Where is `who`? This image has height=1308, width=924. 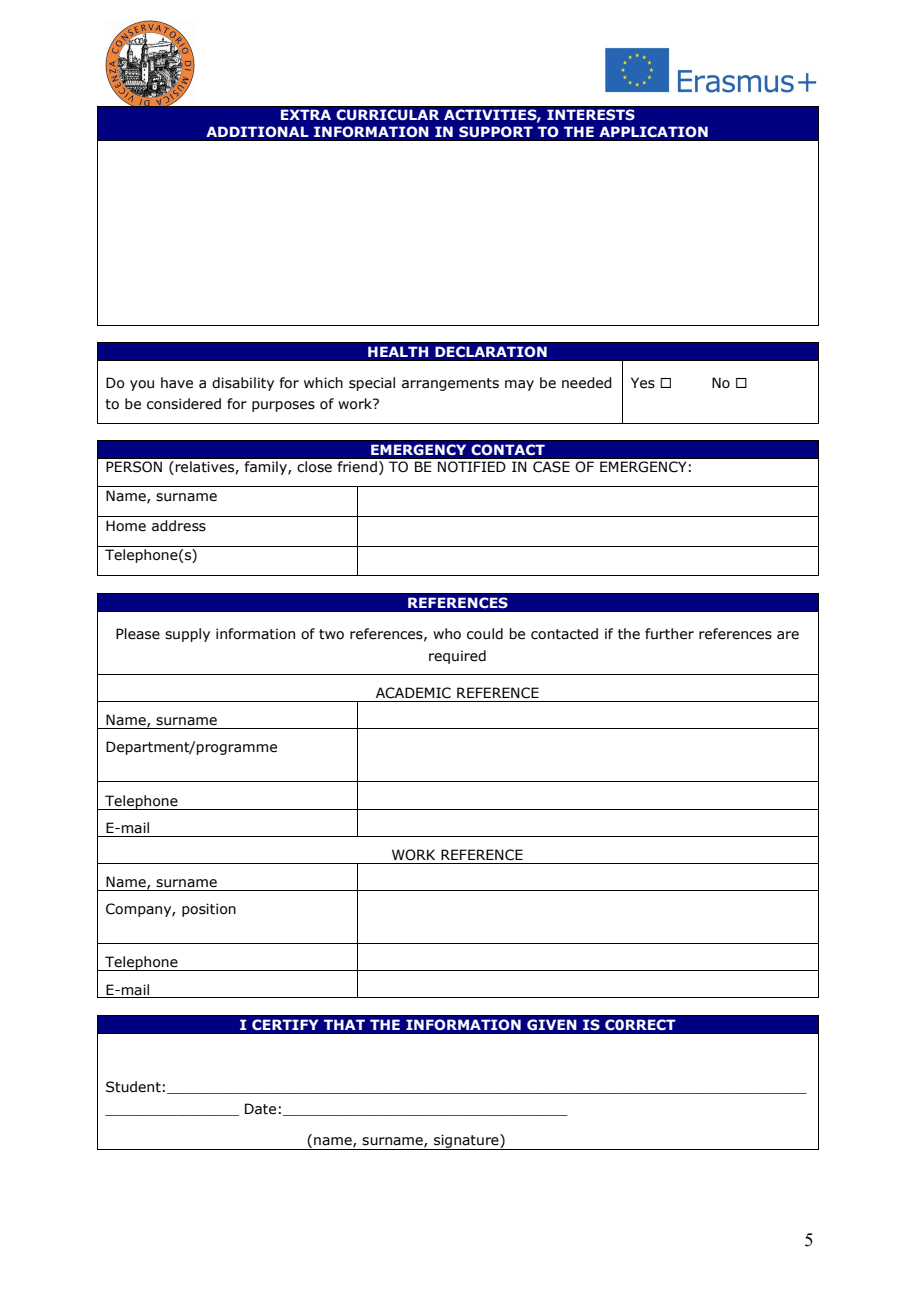 who is located at coordinates (447, 634).
